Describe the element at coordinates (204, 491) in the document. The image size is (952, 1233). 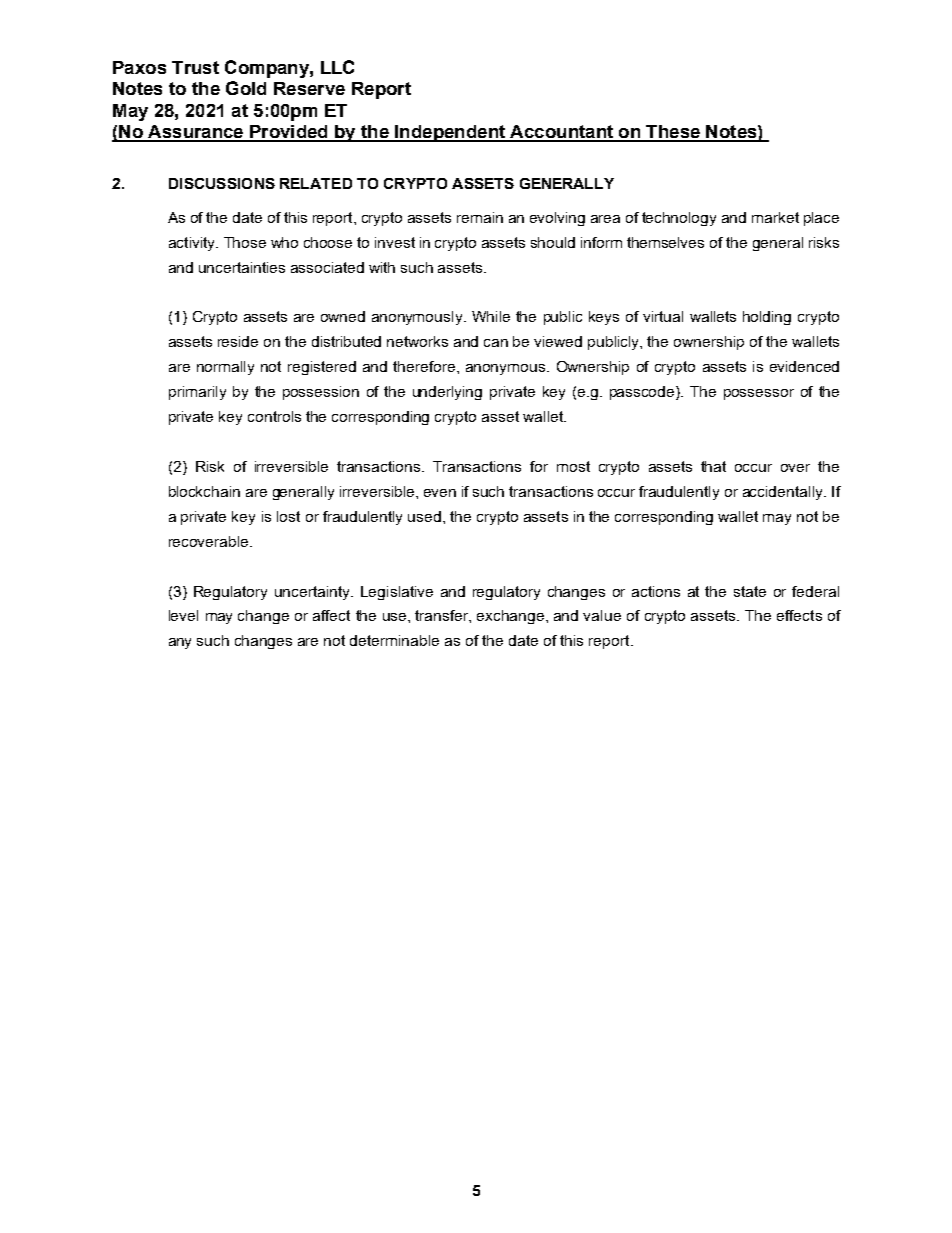
I see `blockchain` at that location.
